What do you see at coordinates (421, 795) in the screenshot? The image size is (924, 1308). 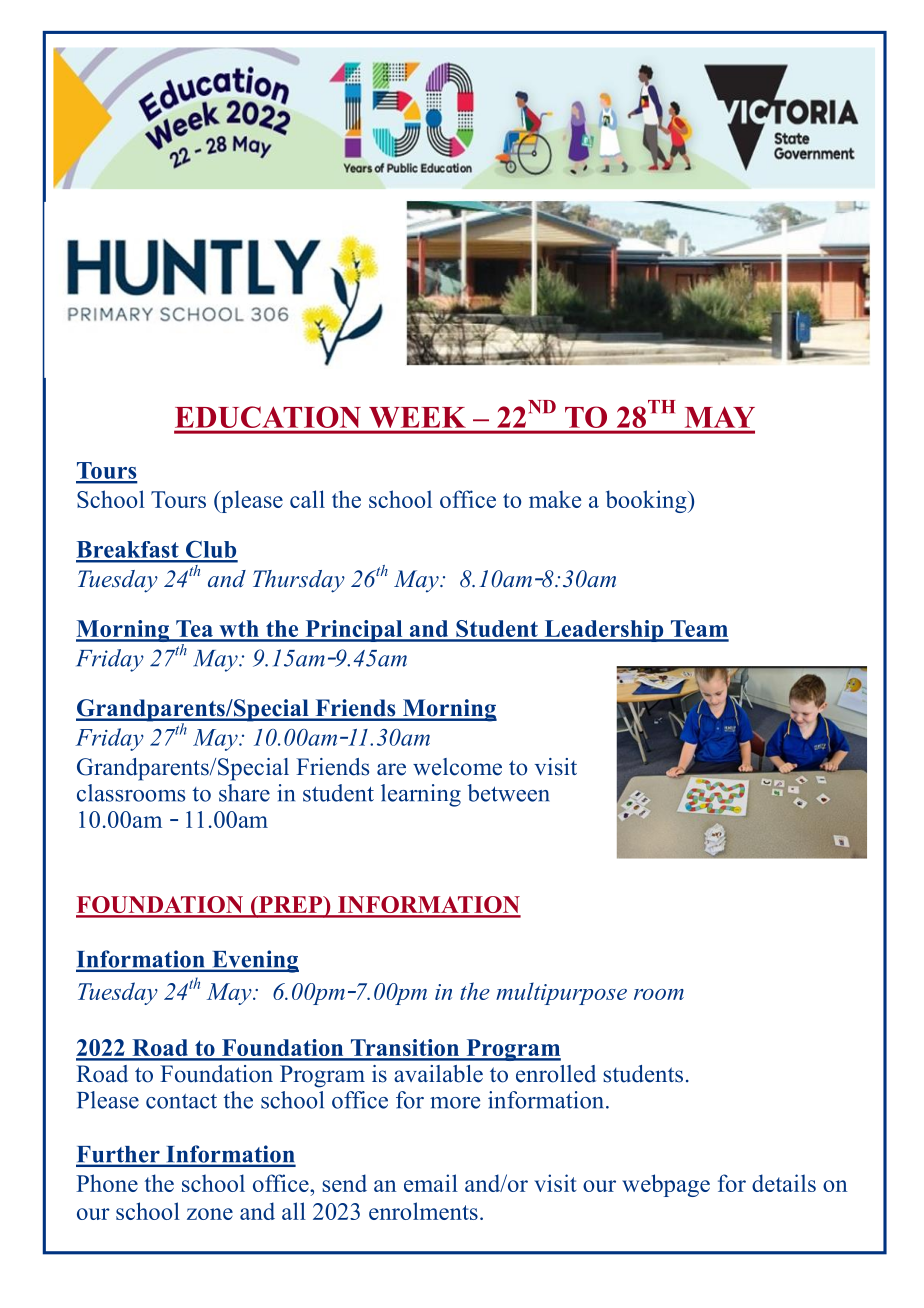 I see `learning` at bounding box center [421, 795].
